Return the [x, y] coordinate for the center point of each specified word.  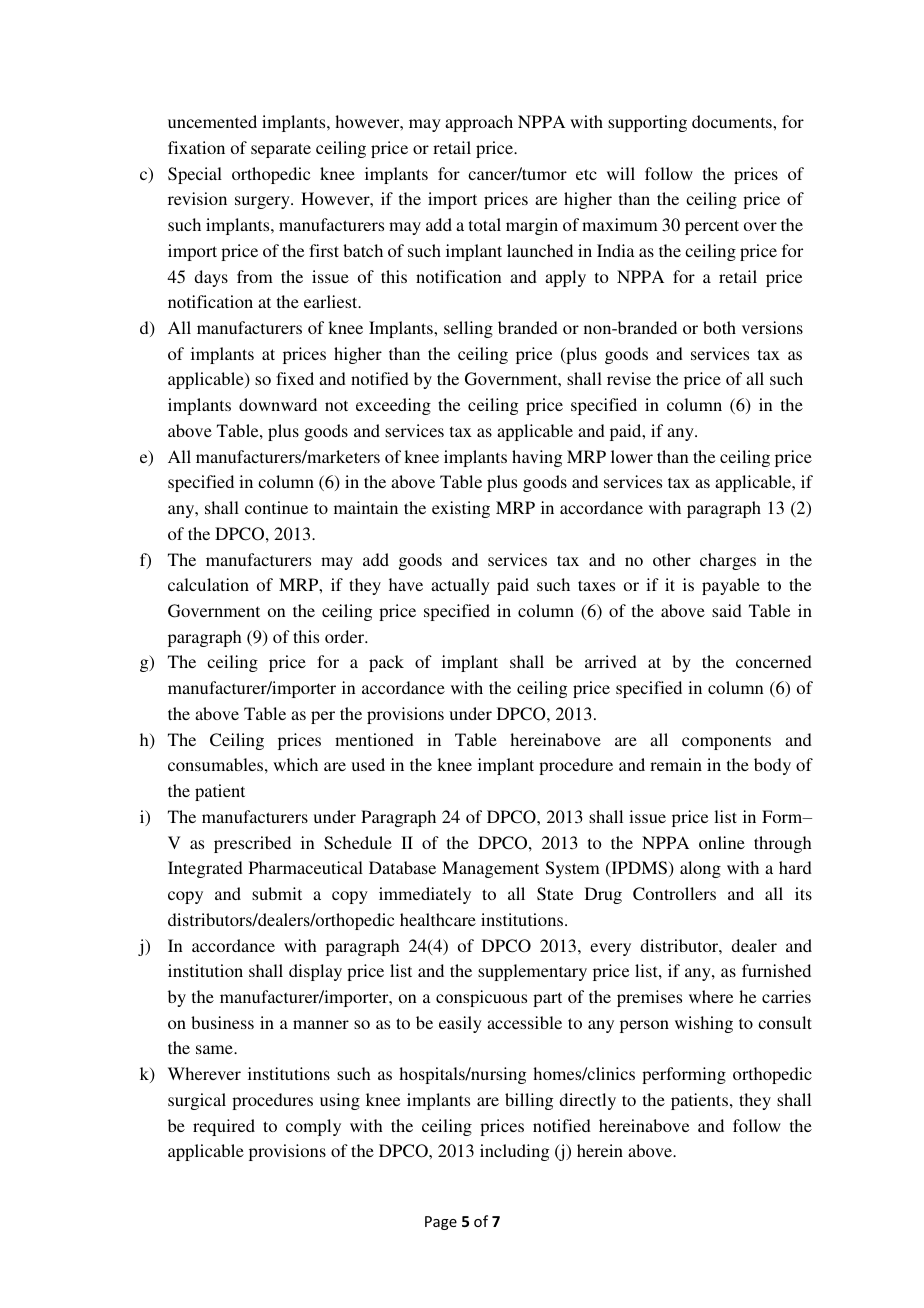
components [726, 742]
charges [728, 561]
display [315, 972]
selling [468, 329]
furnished [776, 970]
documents [733, 121]
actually [460, 586]
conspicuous [481, 998]
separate [281, 150]
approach [479, 123]
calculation [208, 584]
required [224, 1127]
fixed [295, 378]
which [295, 764]
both [719, 327]
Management [490, 869]
